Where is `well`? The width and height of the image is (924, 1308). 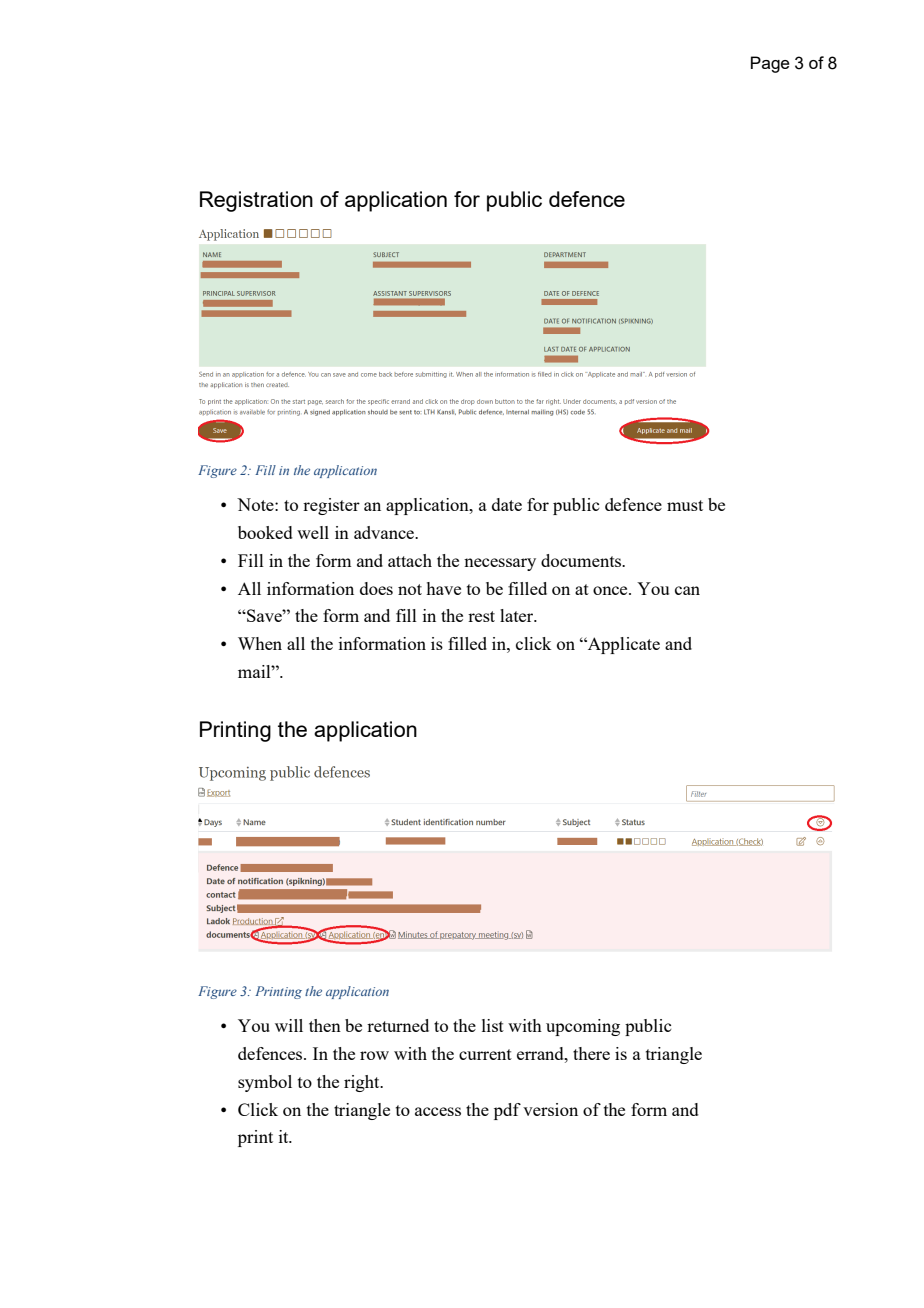 well is located at coordinates (313, 532).
